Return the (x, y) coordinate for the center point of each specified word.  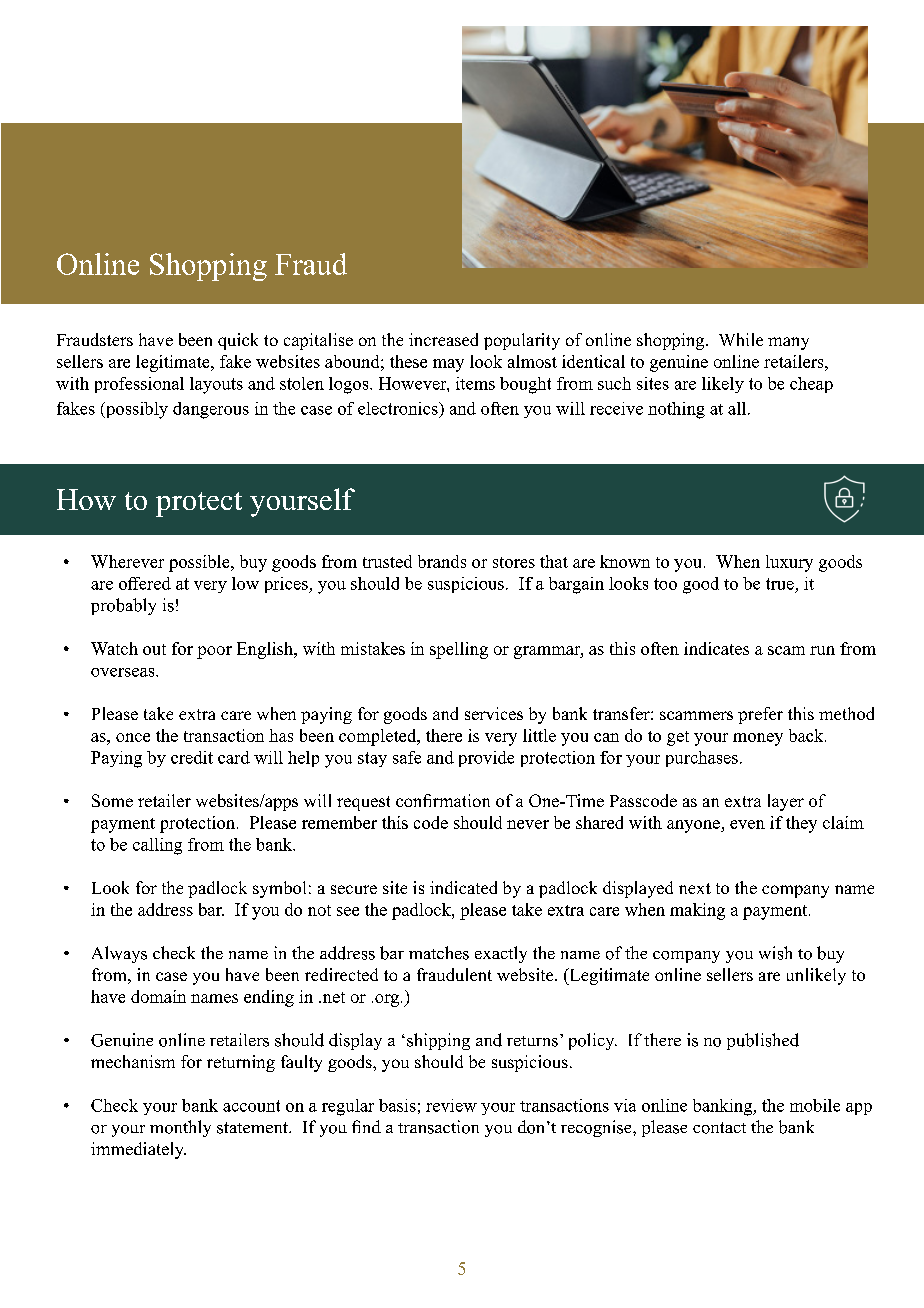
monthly (180, 1128)
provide (486, 759)
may (448, 365)
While (741, 339)
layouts (216, 385)
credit (192, 757)
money (758, 739)
